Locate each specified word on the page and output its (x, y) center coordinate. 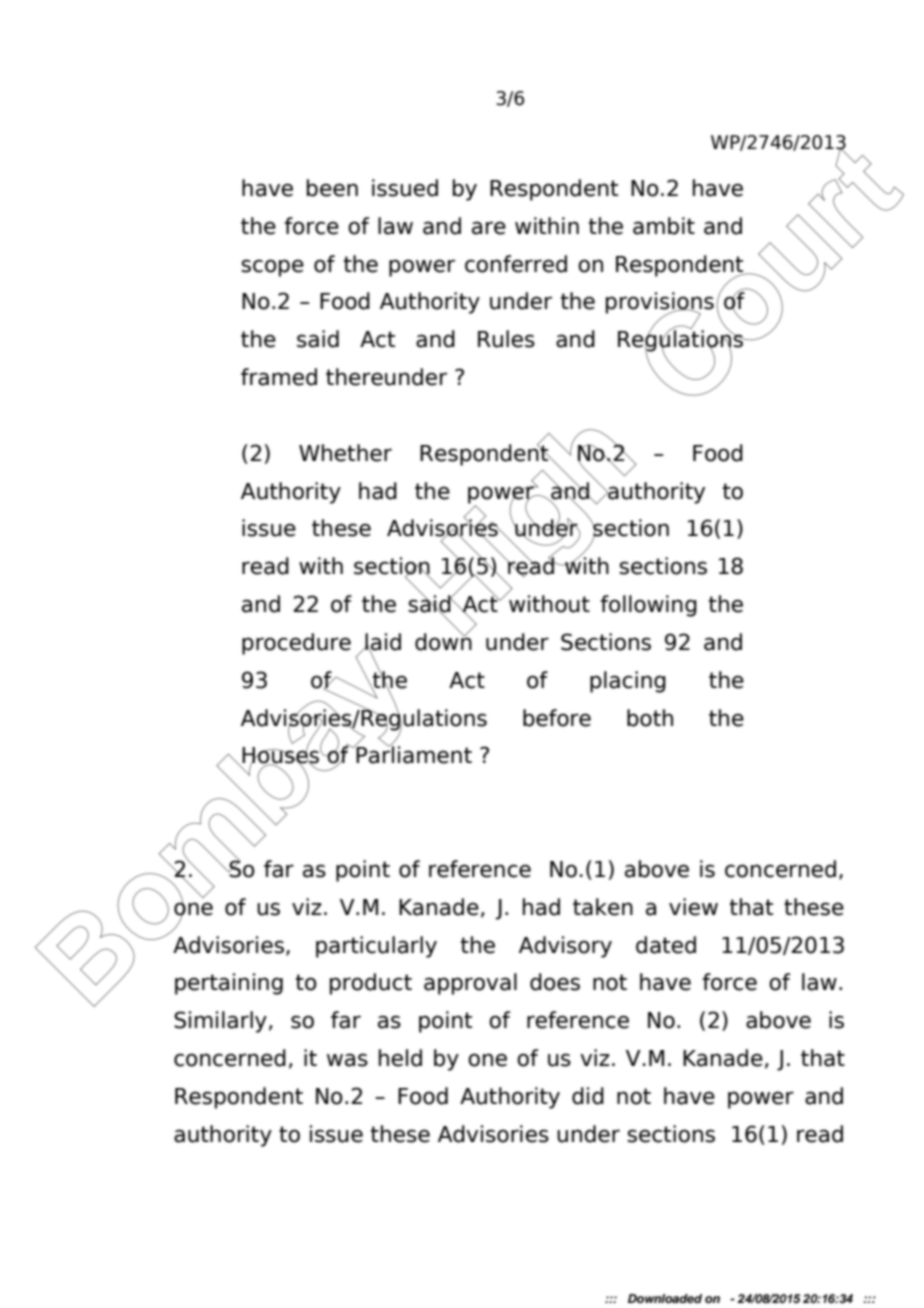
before (557, 718)
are (489, 228)
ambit (664, 226)
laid (382, 643)
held (400, 1058)
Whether (345, 453)
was (347, 1060)
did (588, 1096)
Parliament (413, 754)
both (650, 718)
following (648, 606)
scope (272, 268)
